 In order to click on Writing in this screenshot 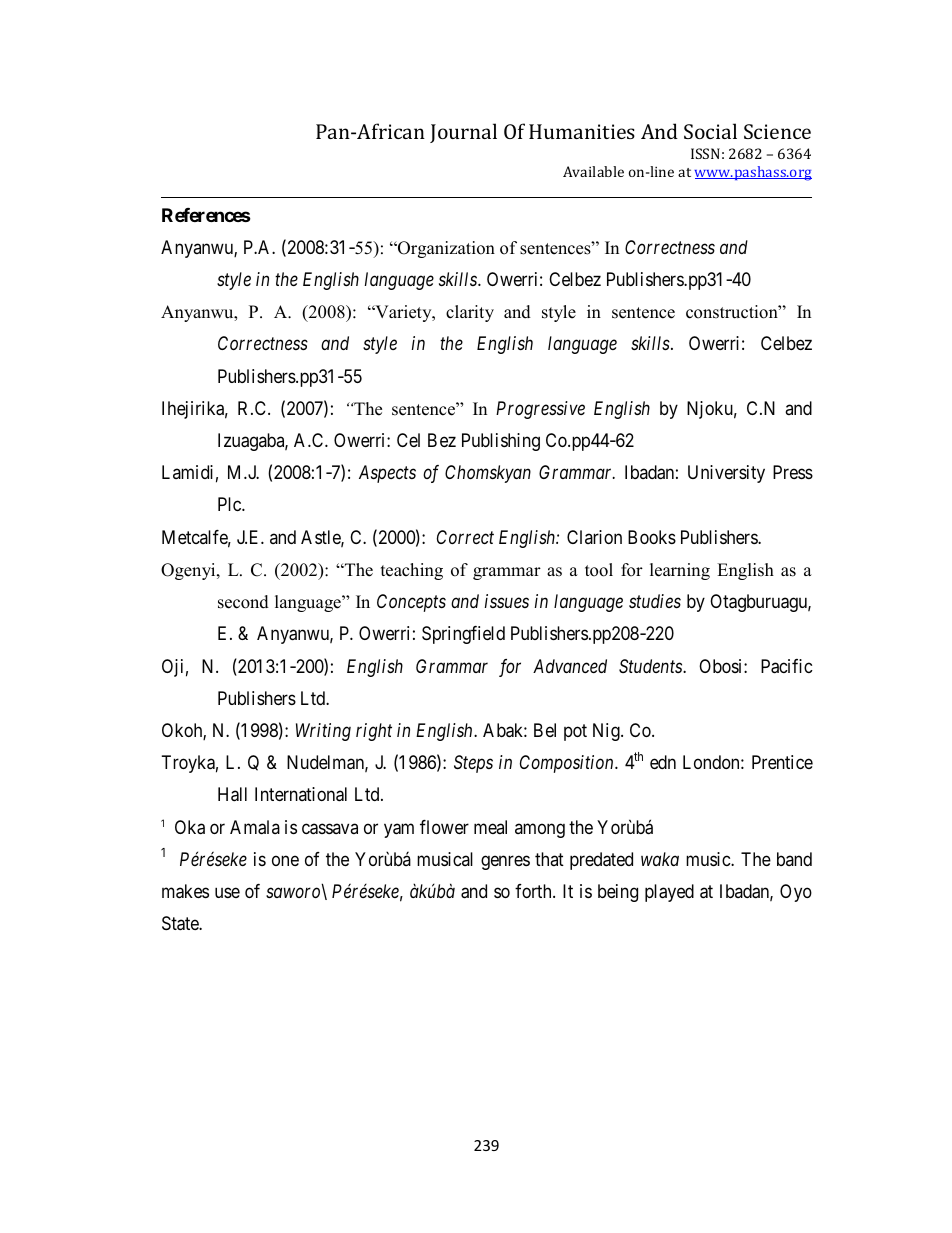, I will do `click(323, 732)`.
